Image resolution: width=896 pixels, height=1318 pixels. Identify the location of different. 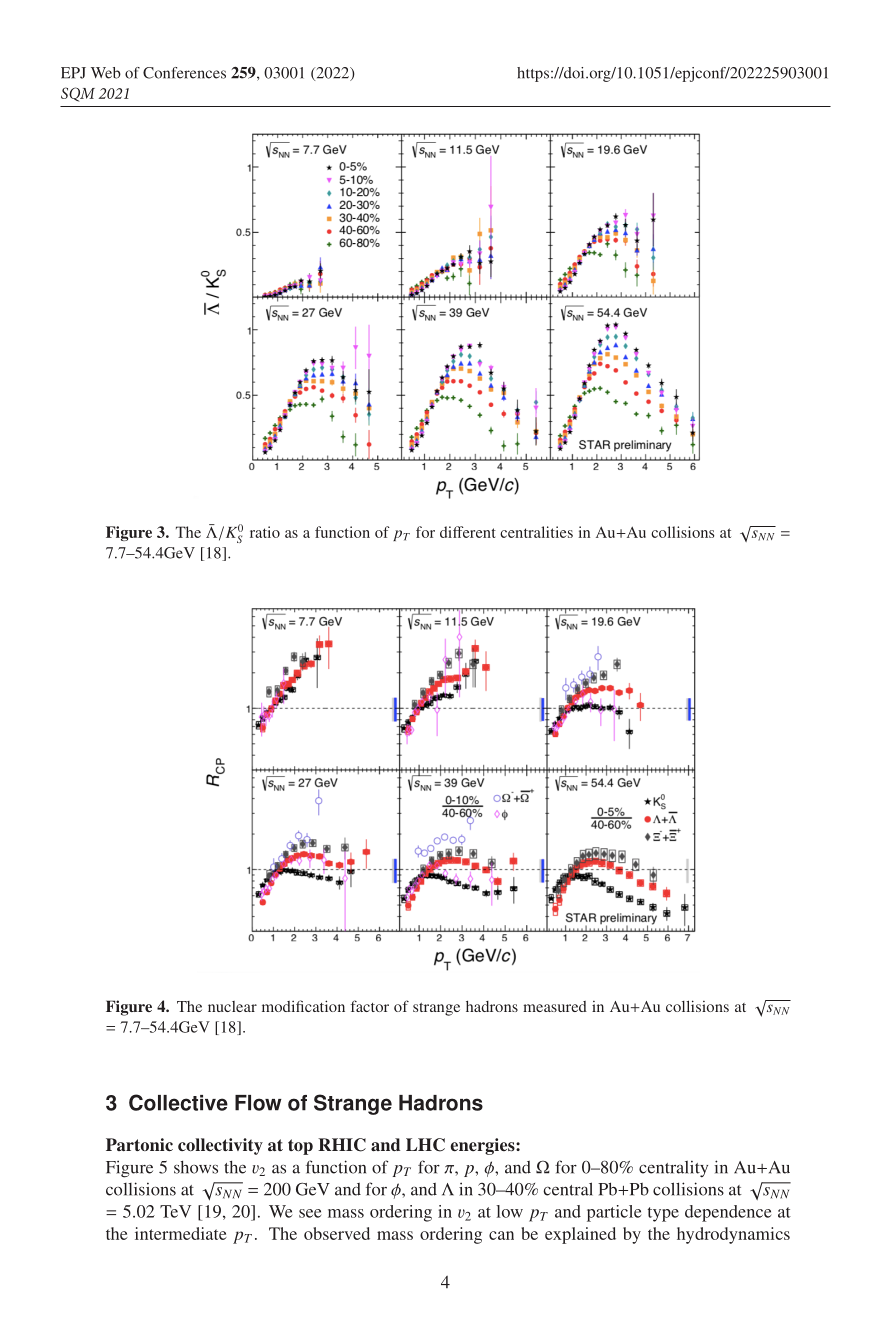
(468, 532).
